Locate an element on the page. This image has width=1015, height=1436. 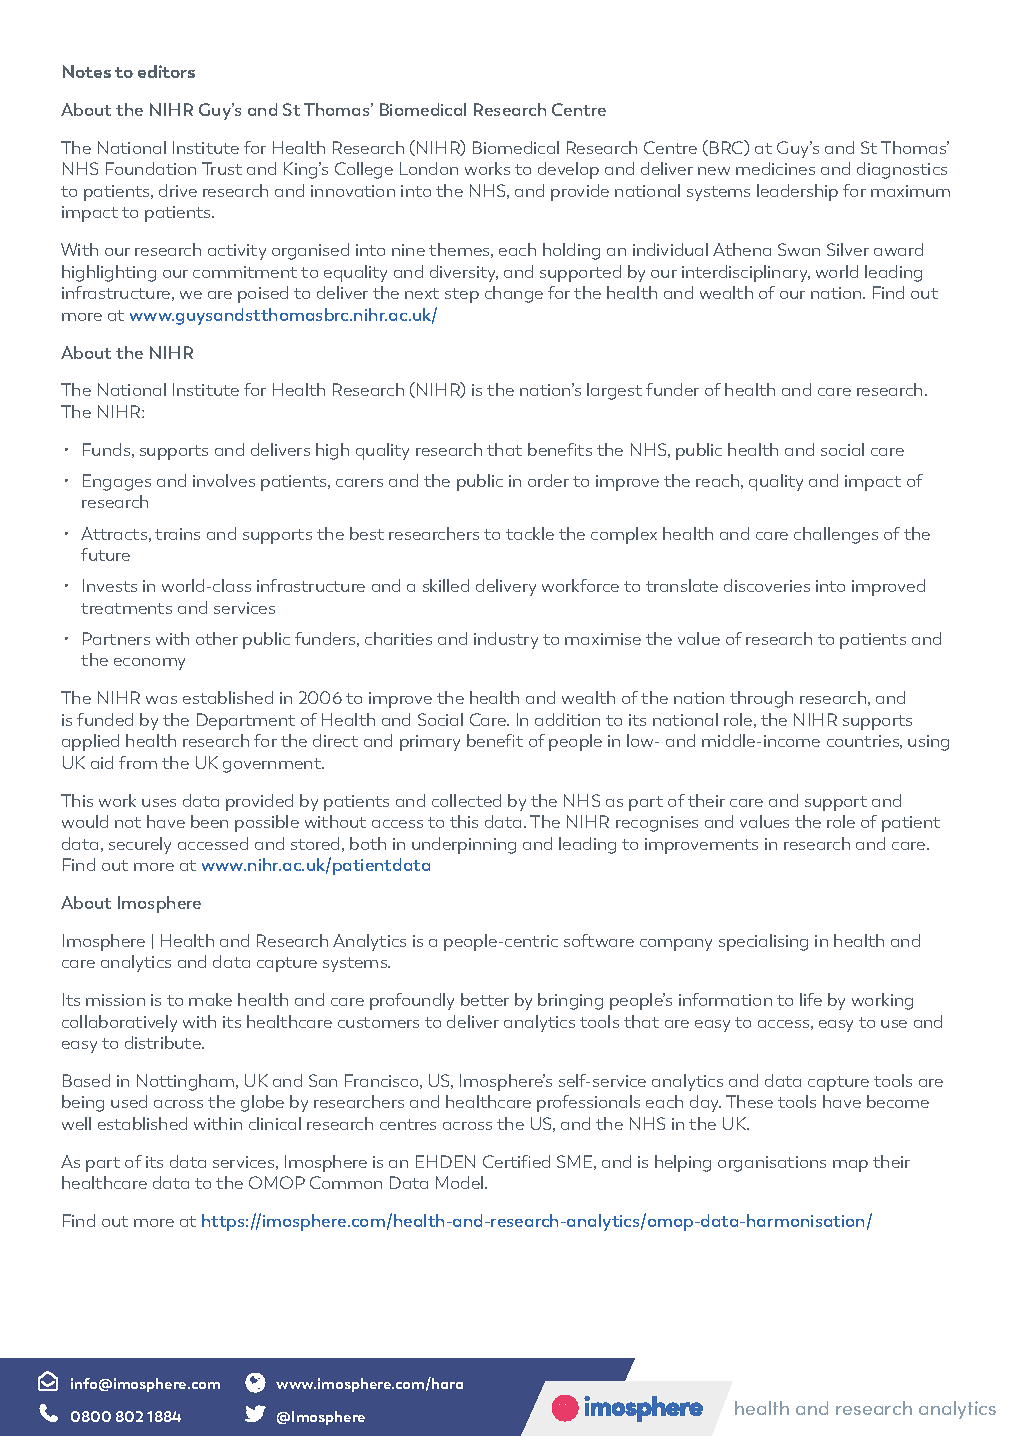
develop is located at coordinates (568, 170).
